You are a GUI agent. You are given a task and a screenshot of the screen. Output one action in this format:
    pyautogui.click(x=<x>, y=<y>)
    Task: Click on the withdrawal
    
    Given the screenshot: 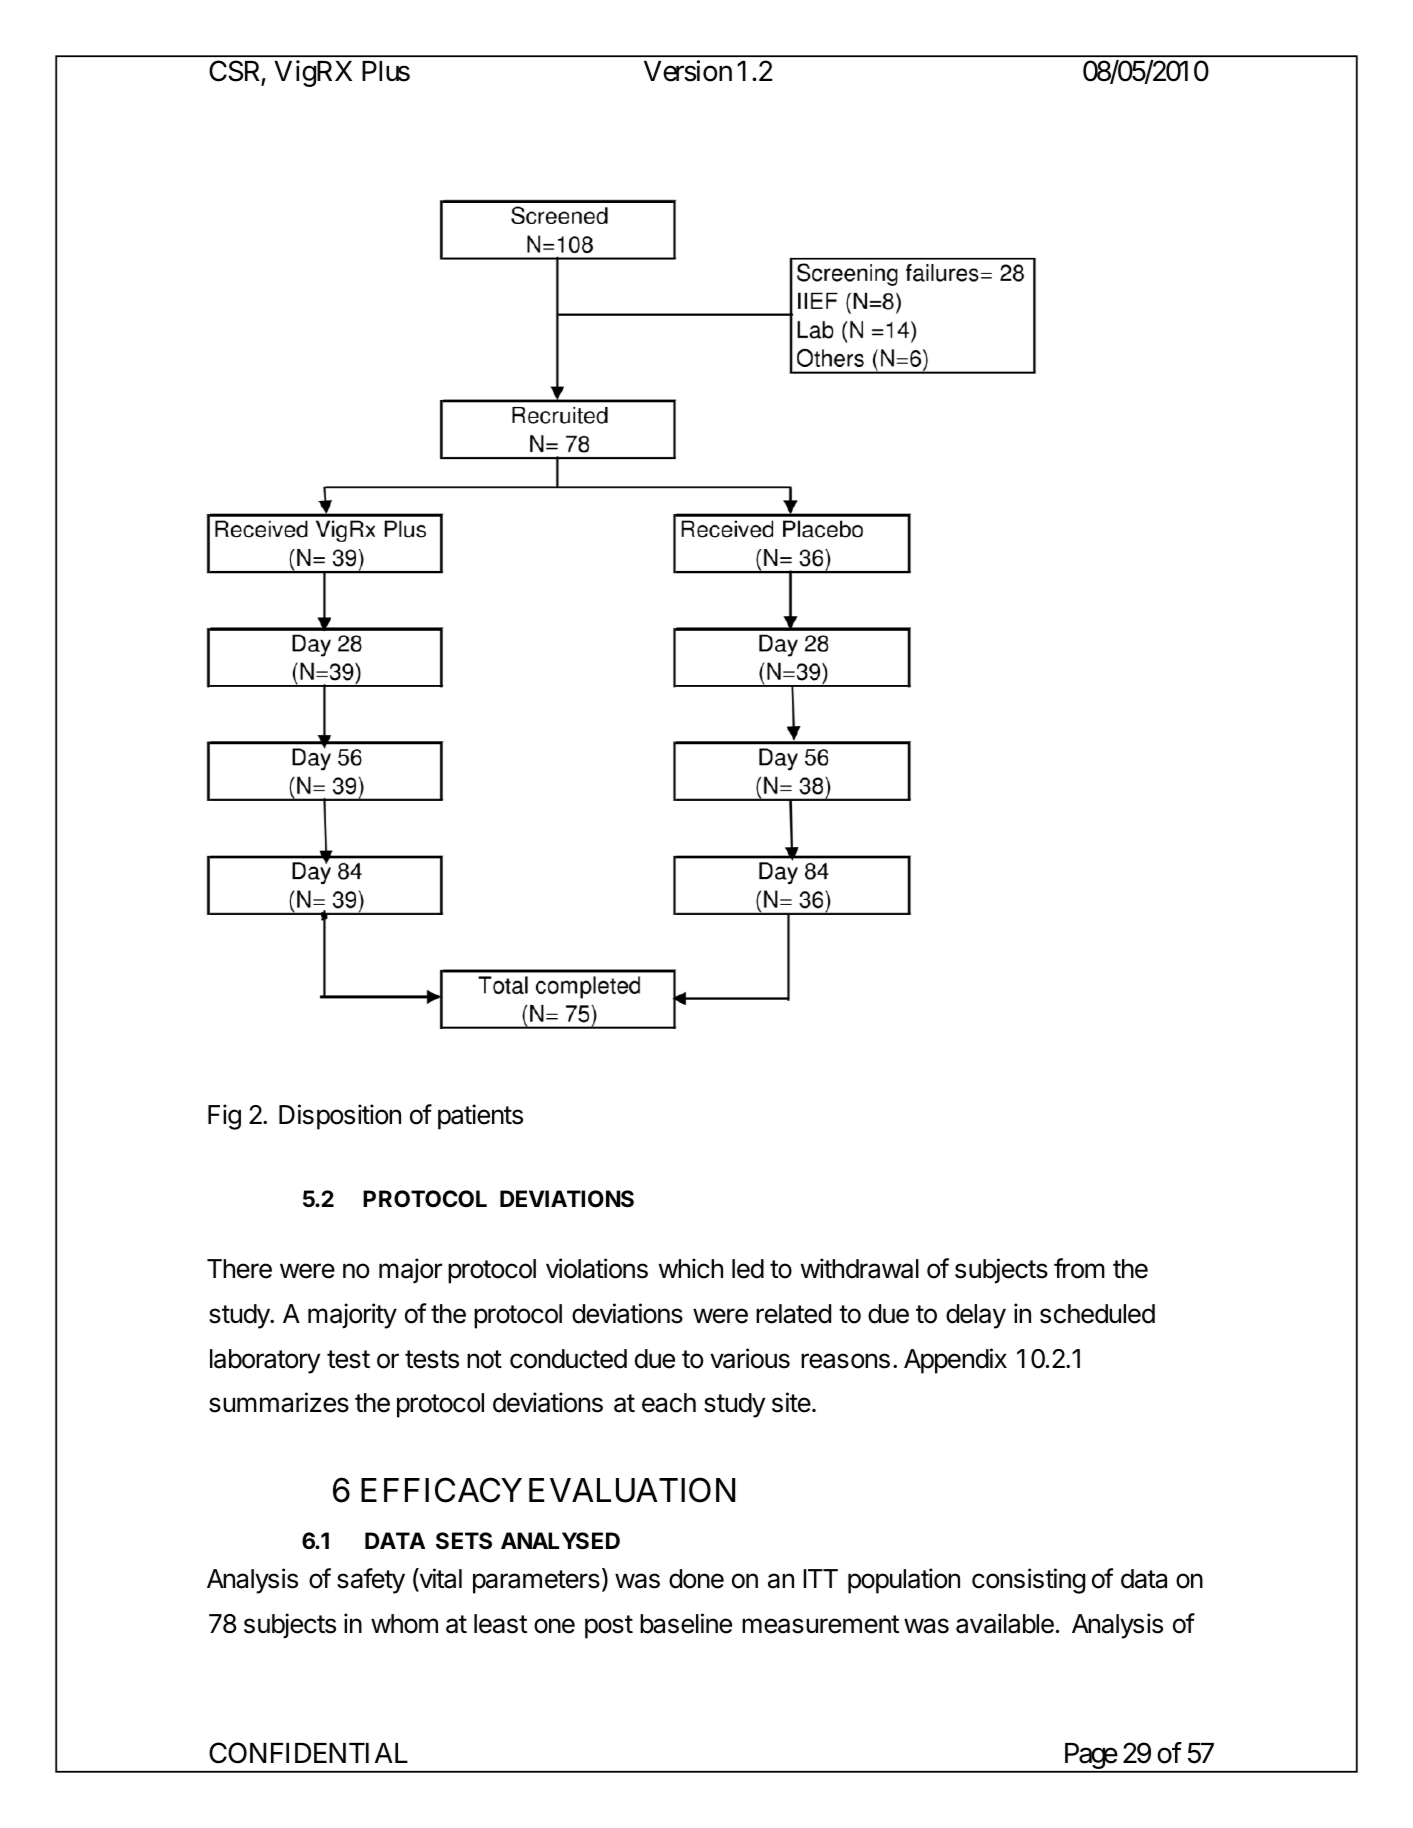 What is the action you would take?
    pyautogui.click(x=860, y=1268)
